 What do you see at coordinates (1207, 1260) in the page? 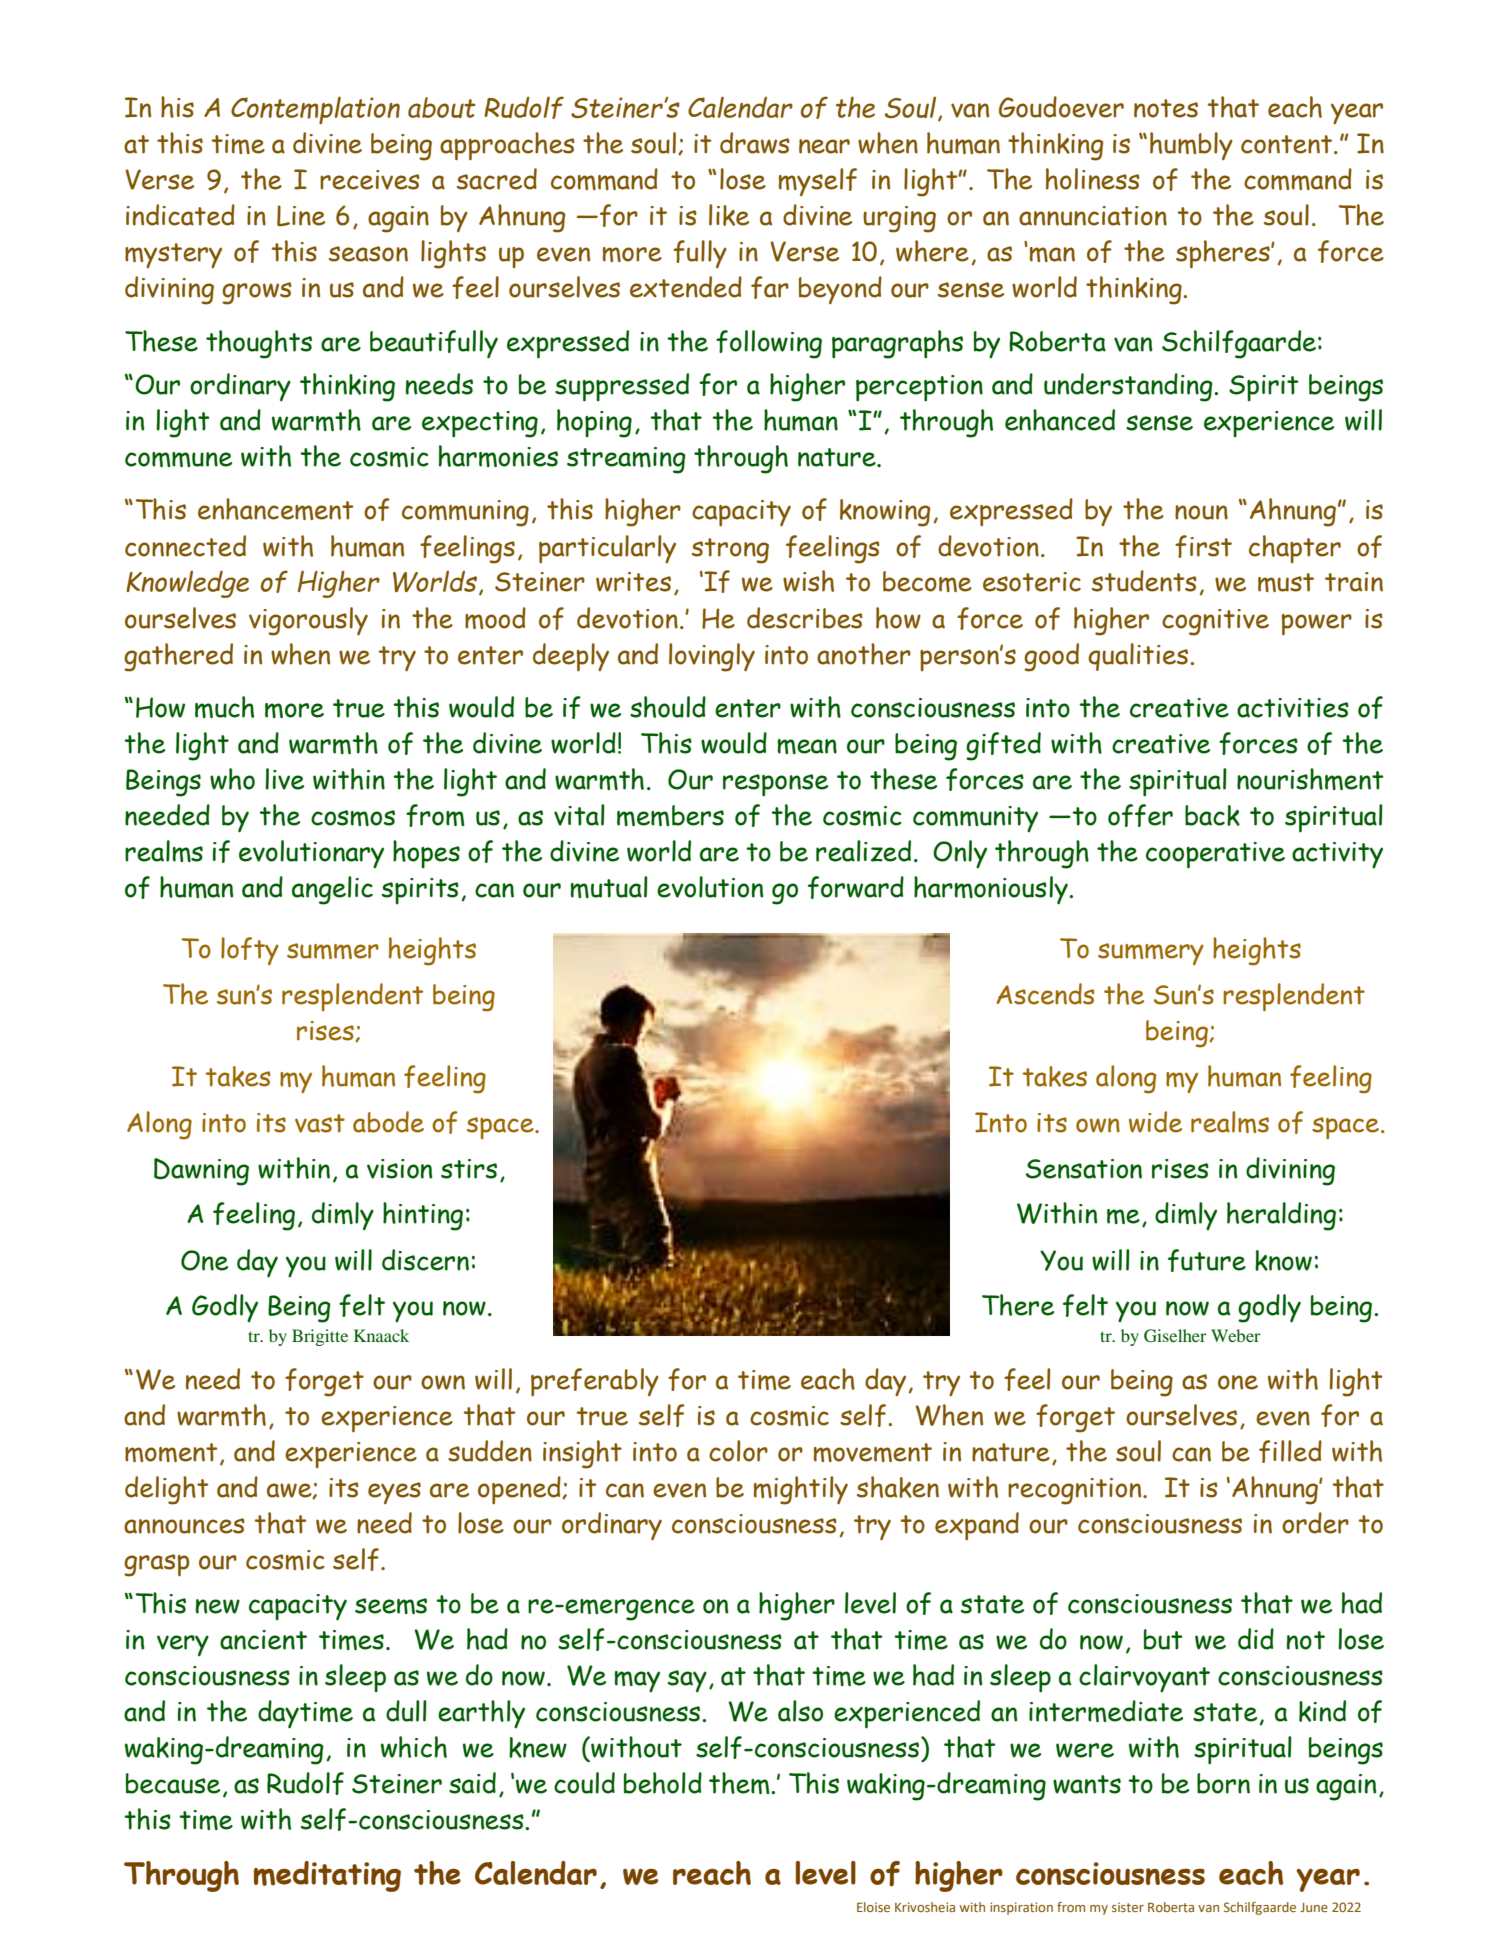
I see `future` at bounding box center [1207, 1260].
